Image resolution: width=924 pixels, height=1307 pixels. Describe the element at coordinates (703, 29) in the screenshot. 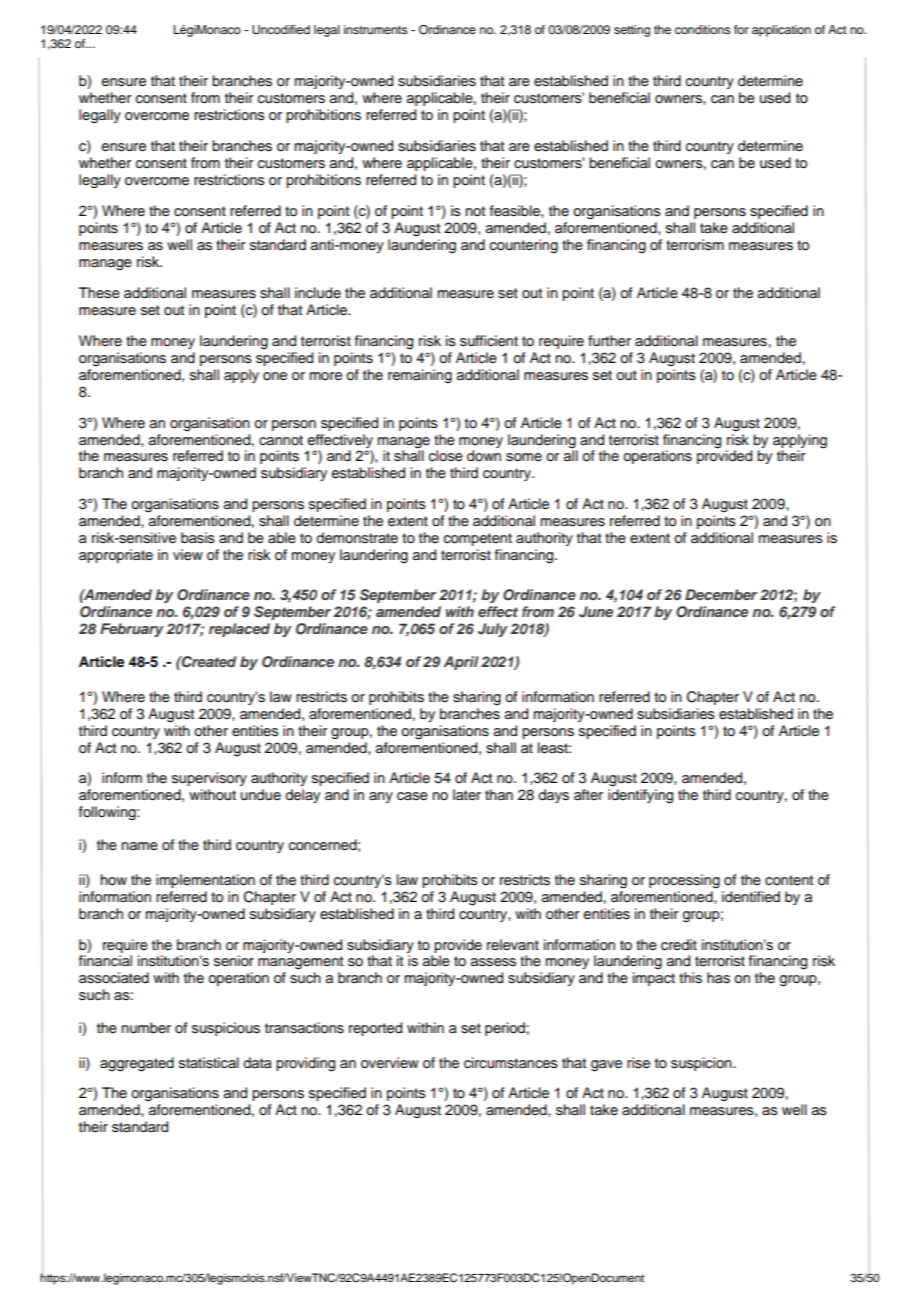

I see `conditions` at that location.
